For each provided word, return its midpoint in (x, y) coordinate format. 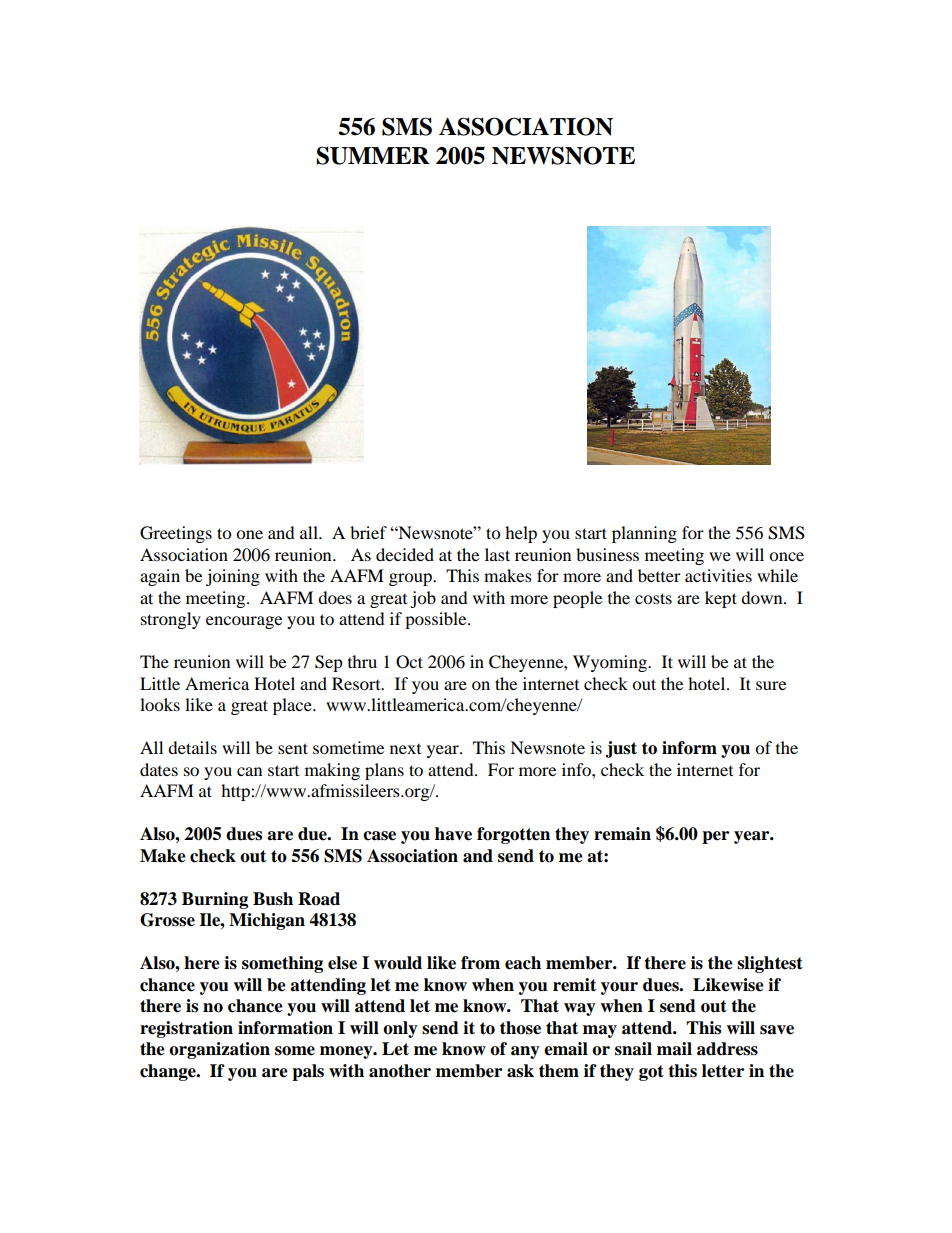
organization (219, 1050)
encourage (244, 622)
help (521, 534)
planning (644, 534)
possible (437, 620)
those (520, 1028)
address (727, 1049)
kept (721, 599)
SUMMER (373, 155)
